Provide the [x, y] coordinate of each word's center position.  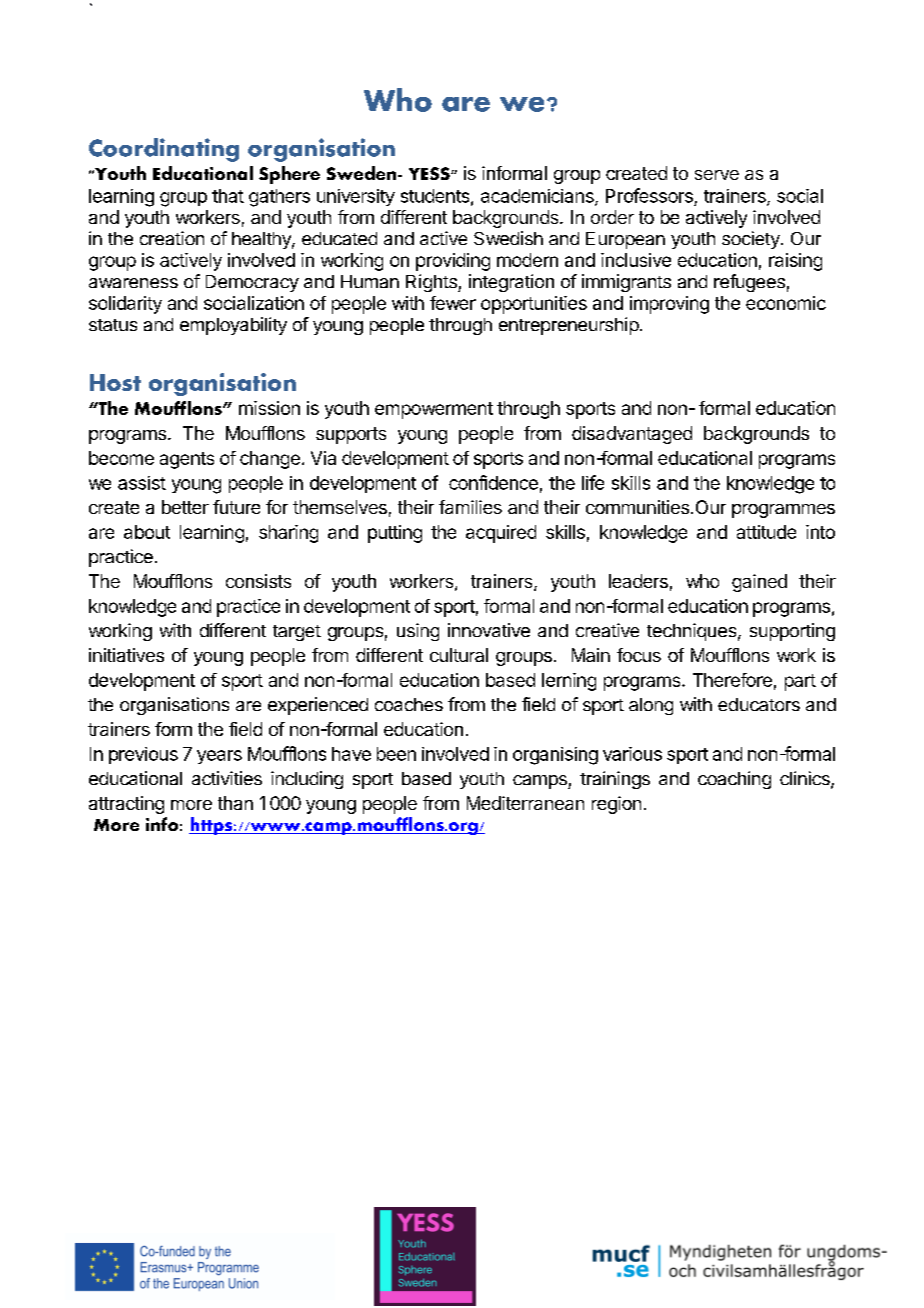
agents [187, 460]
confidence [493, 482]
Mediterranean [525, 803]
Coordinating [164, 150]
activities [227, 778]
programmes [783, 511]
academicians [538, 197]
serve [717, 175]
